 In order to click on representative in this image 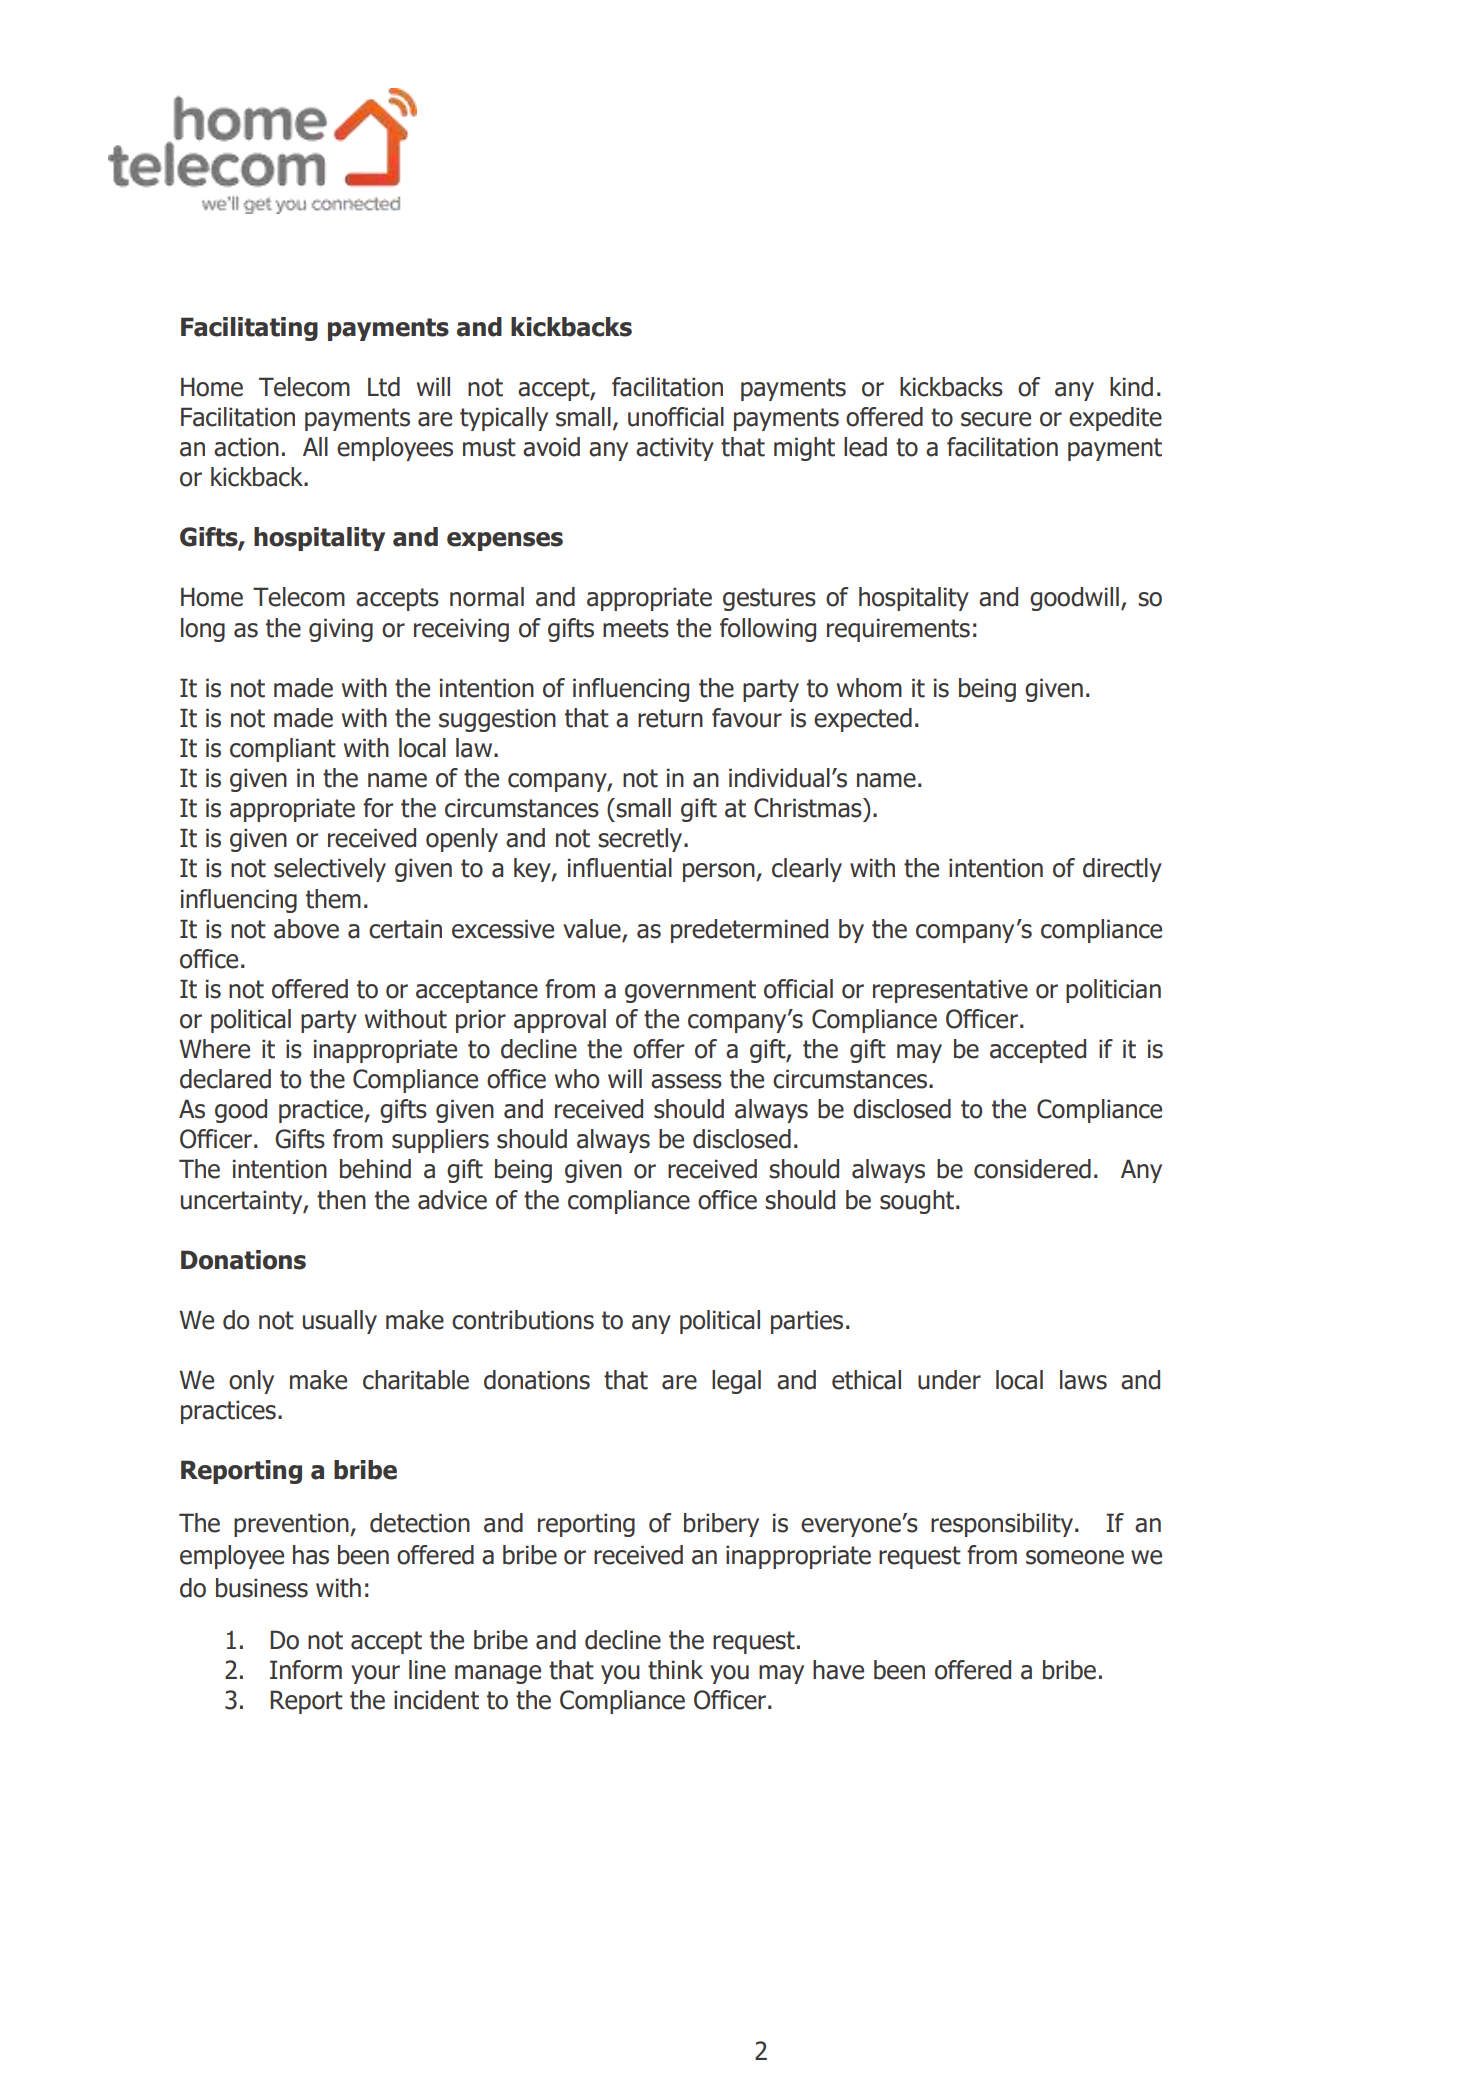, I will do `click(950, 991)`.
